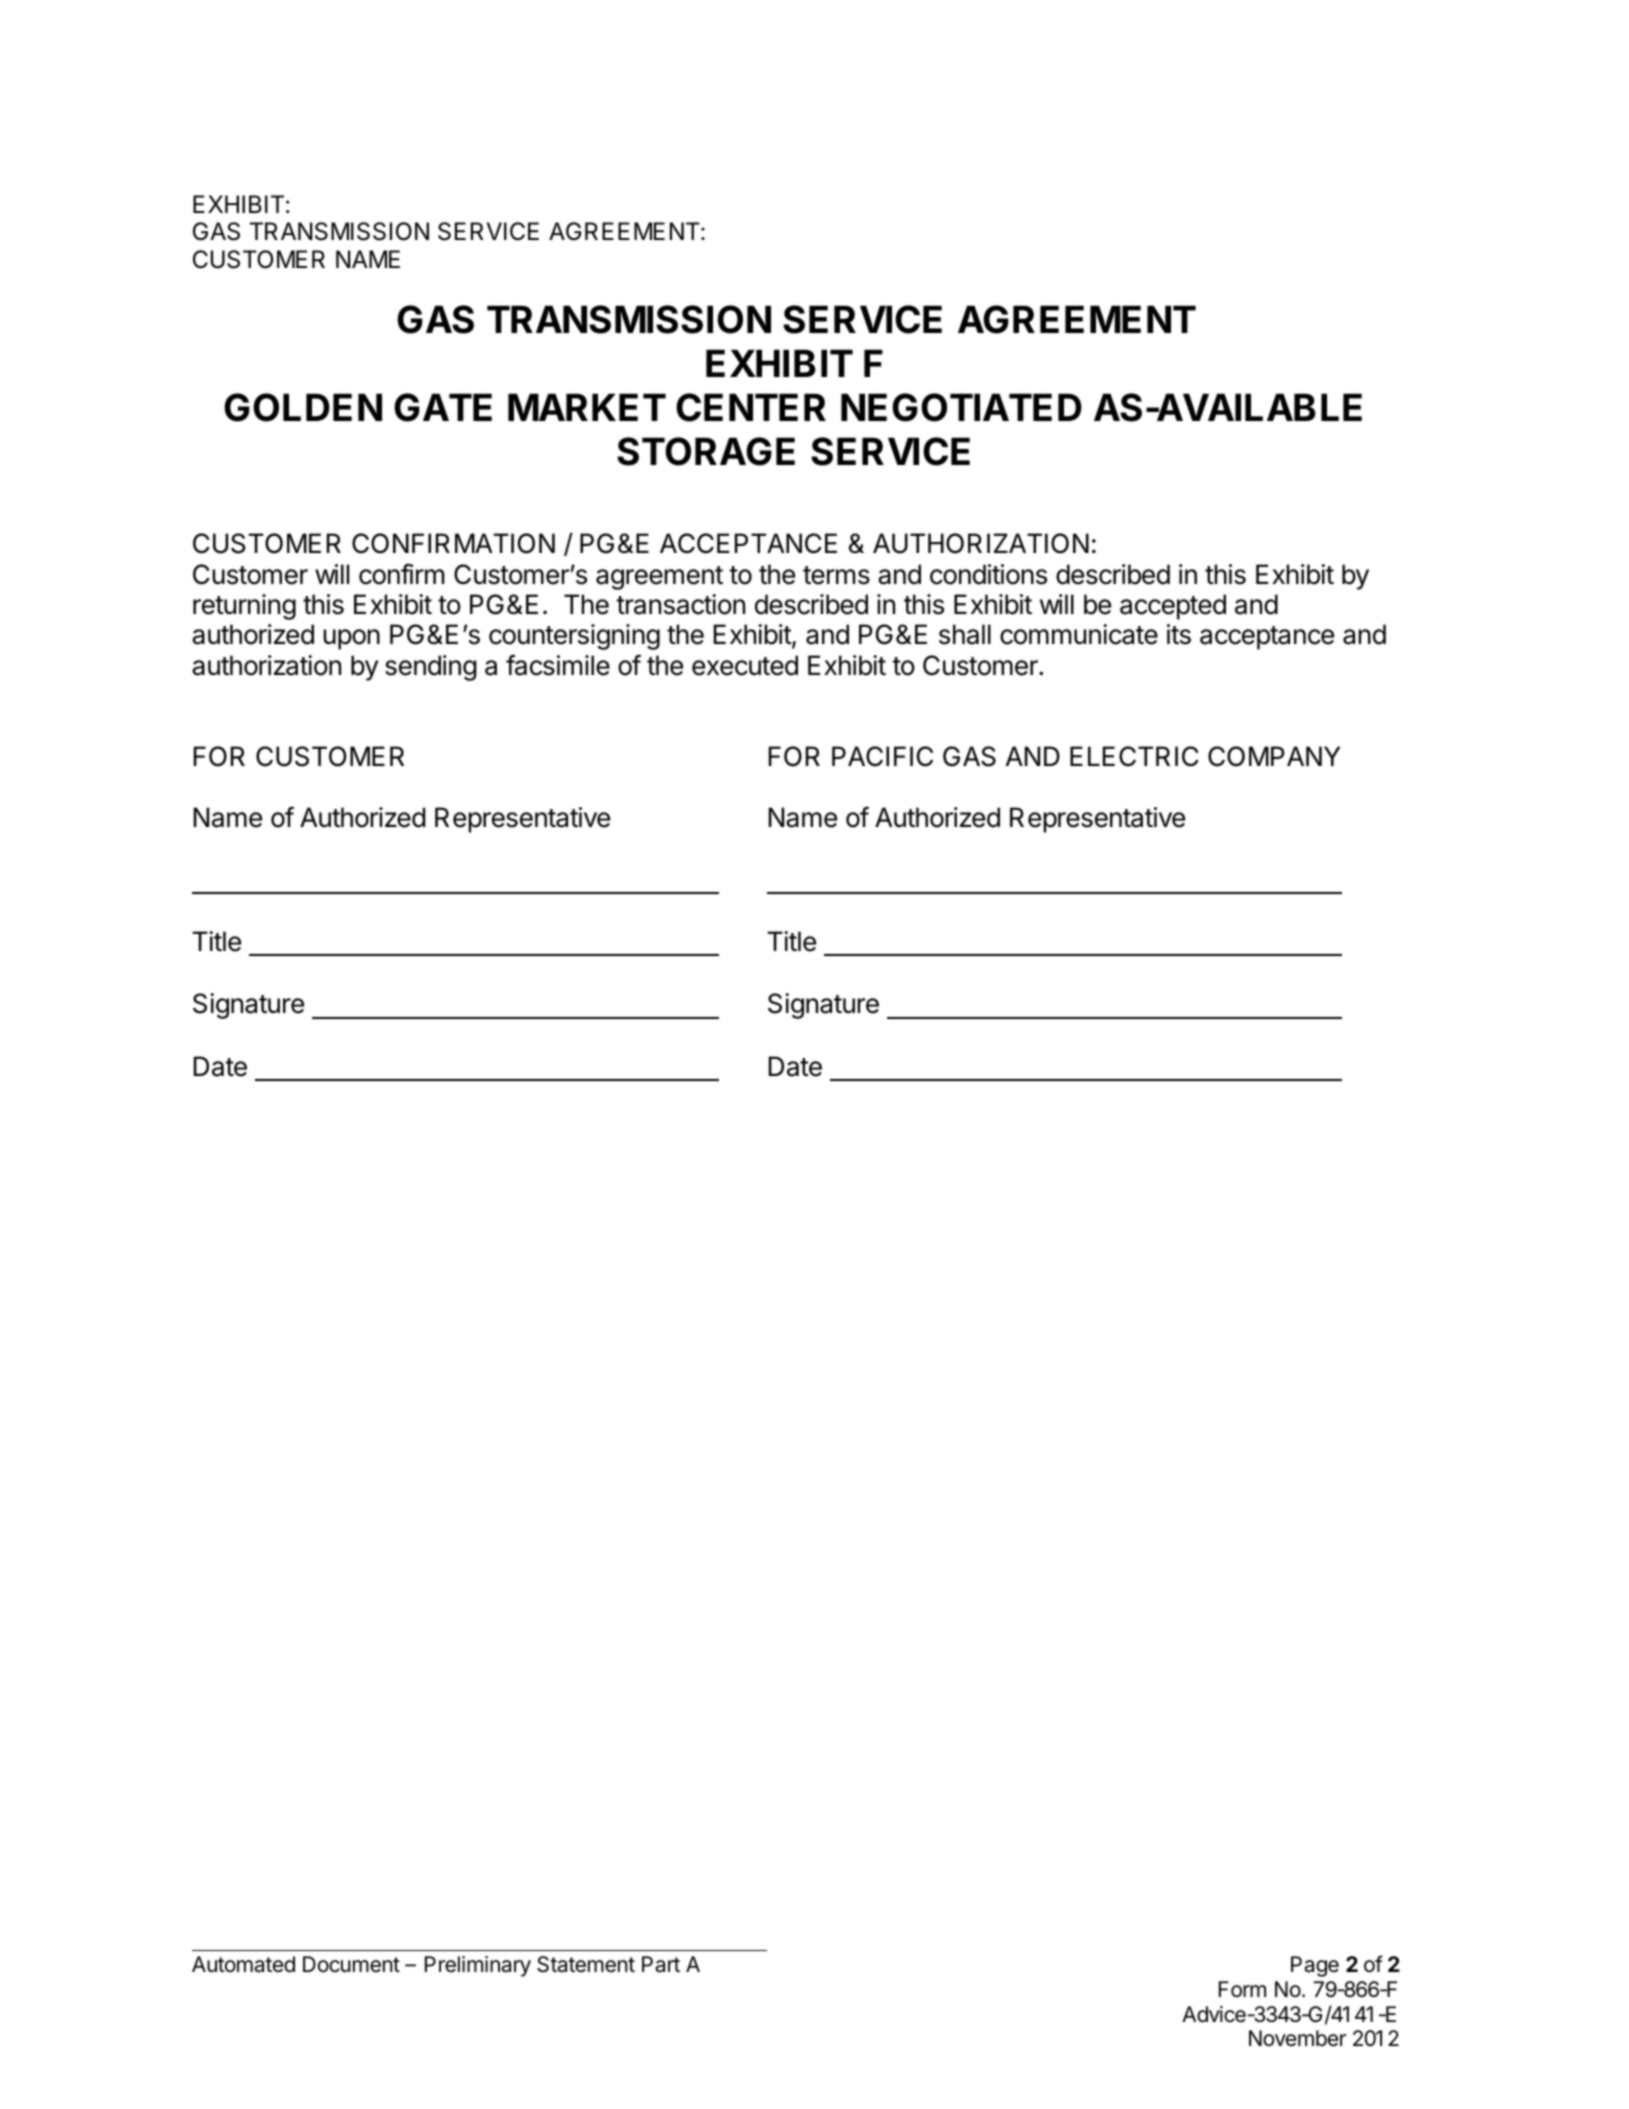  What do you see at coordinates (1173, 607) in the screenshot?
I see `accepted` at bounding box center [1173, 607].
